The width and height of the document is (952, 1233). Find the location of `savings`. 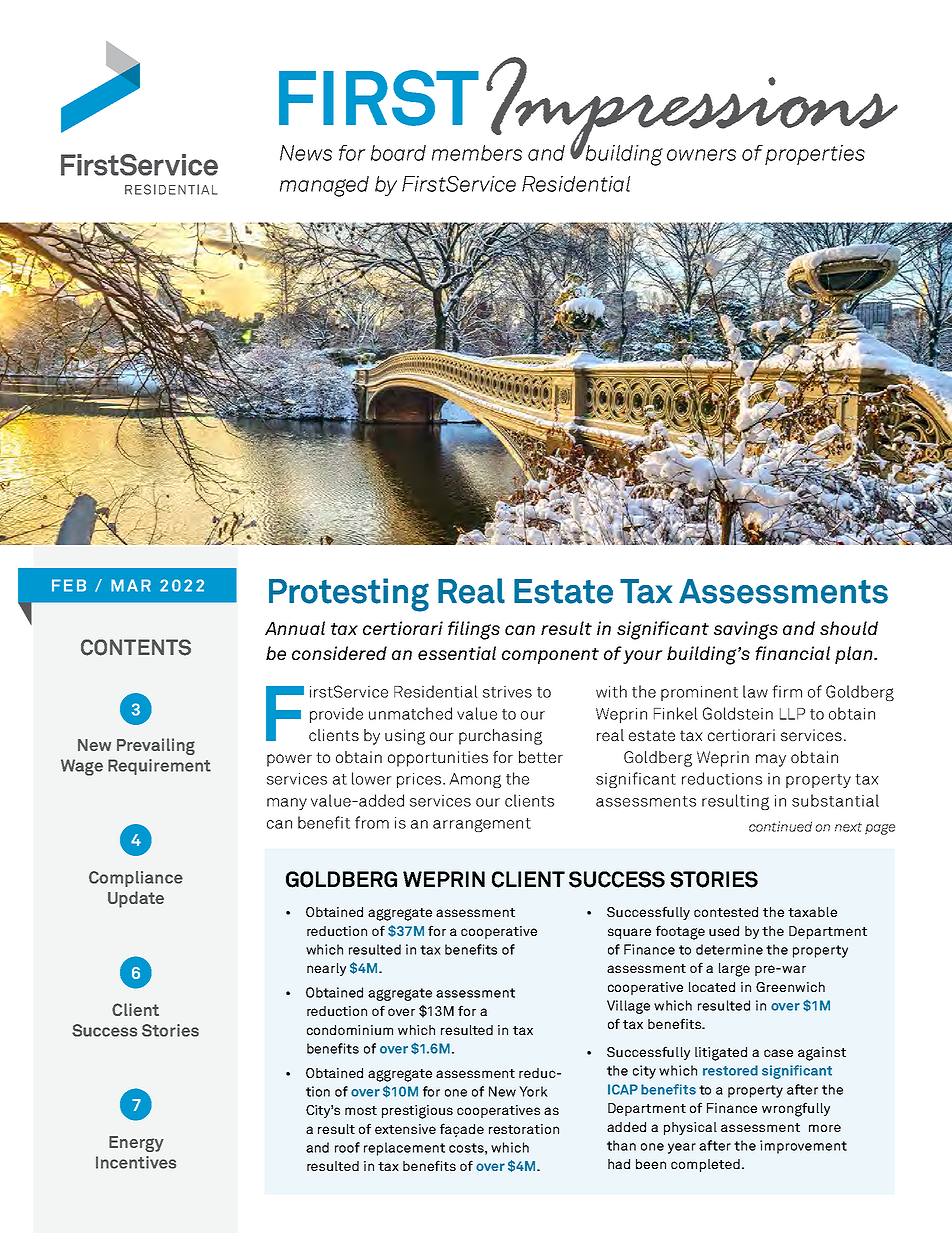

savings is located at coordinates (746, 630).
